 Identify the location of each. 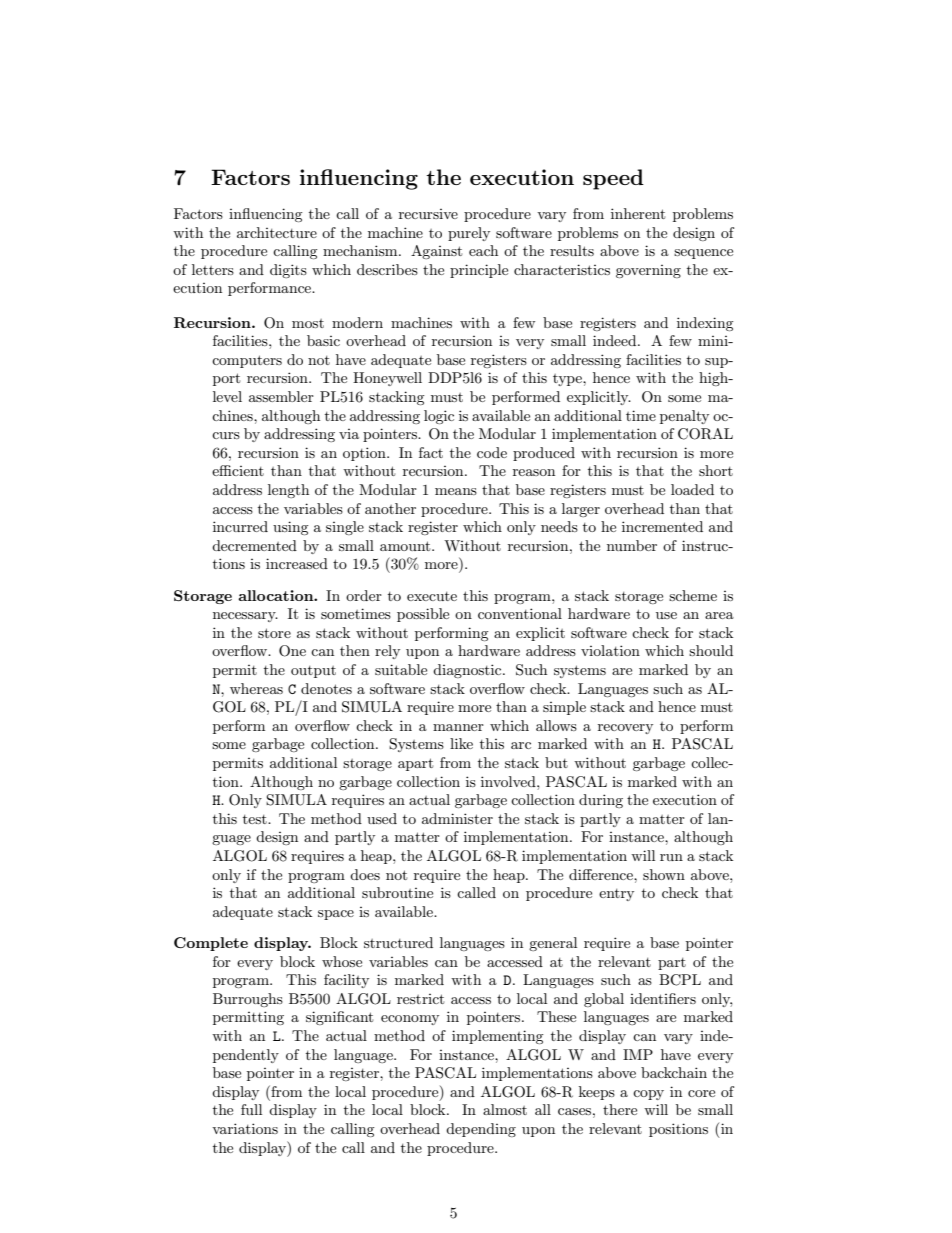
(483, 250).
